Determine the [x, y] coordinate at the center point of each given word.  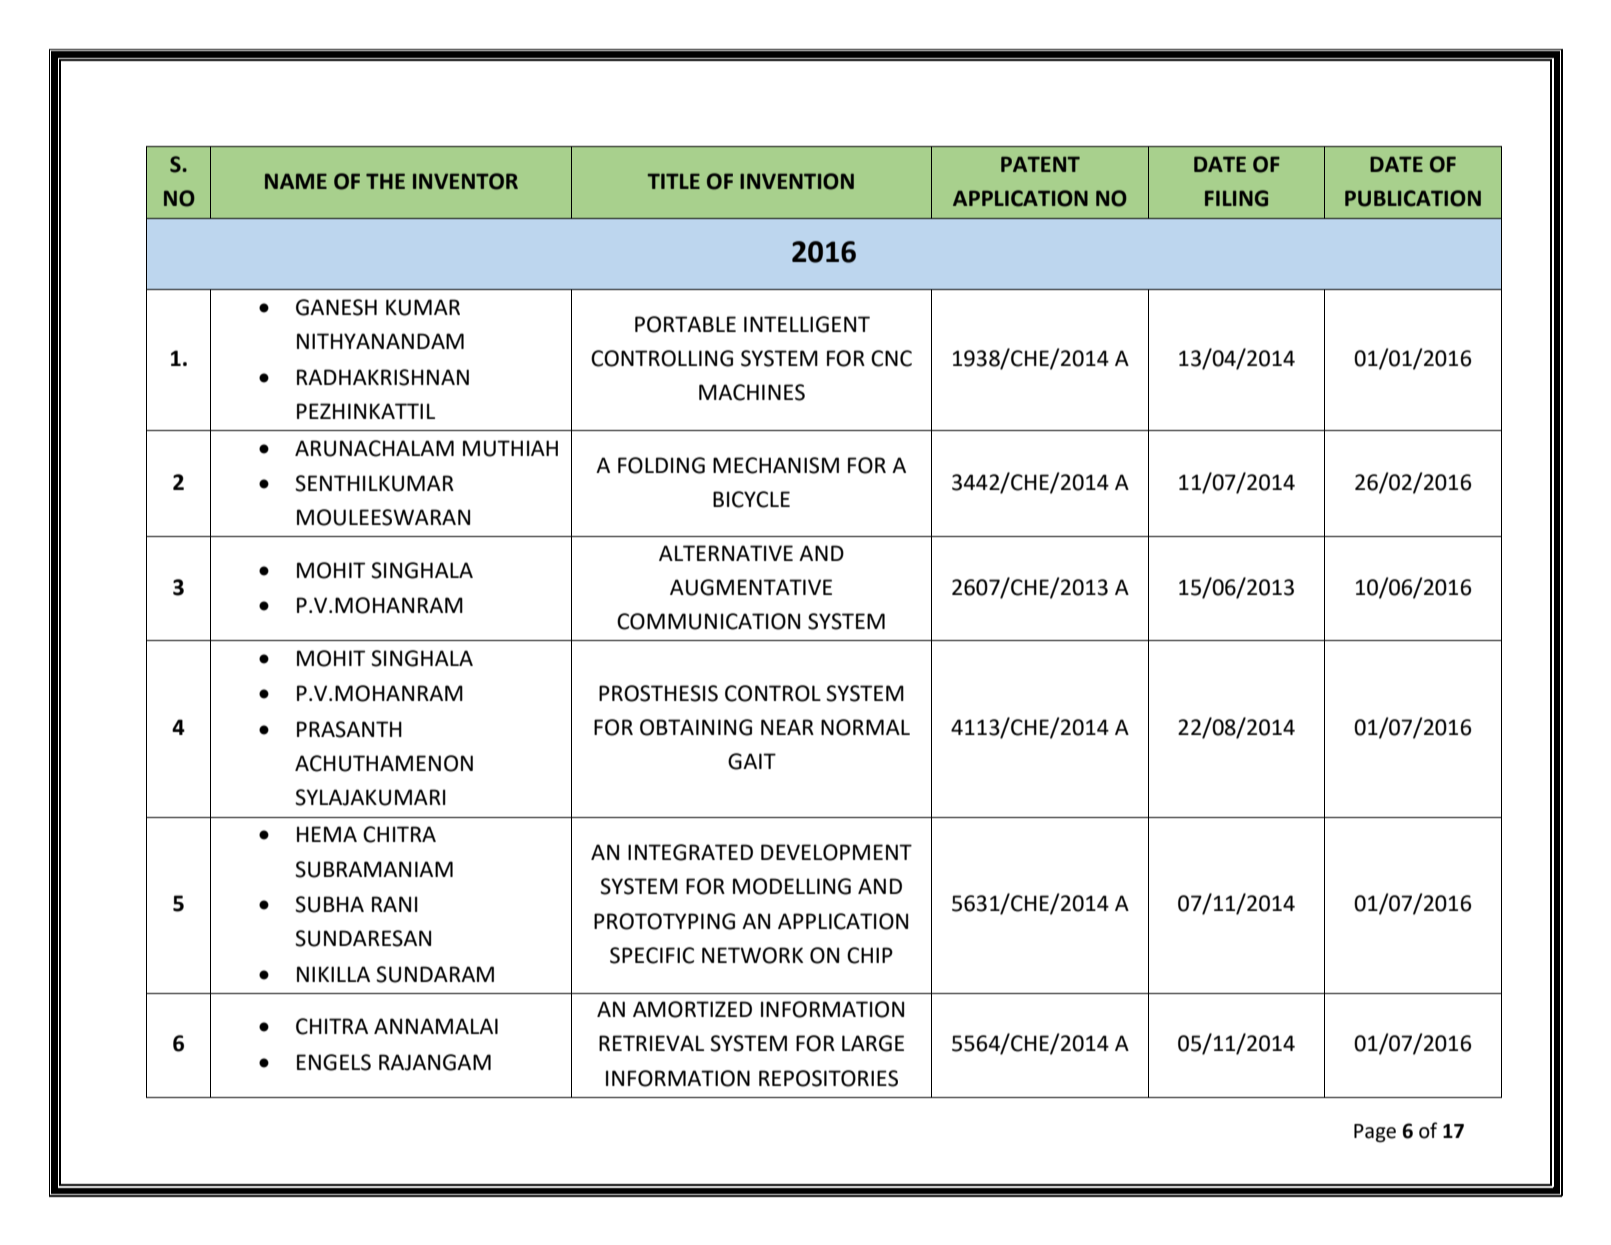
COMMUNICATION [708, 621]
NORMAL [865, 727]
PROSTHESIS [658, 693]
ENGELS [334, 1062]
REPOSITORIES [828, 1078]
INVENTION [797, 181]
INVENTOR [465, 181]
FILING [1236, 198]
